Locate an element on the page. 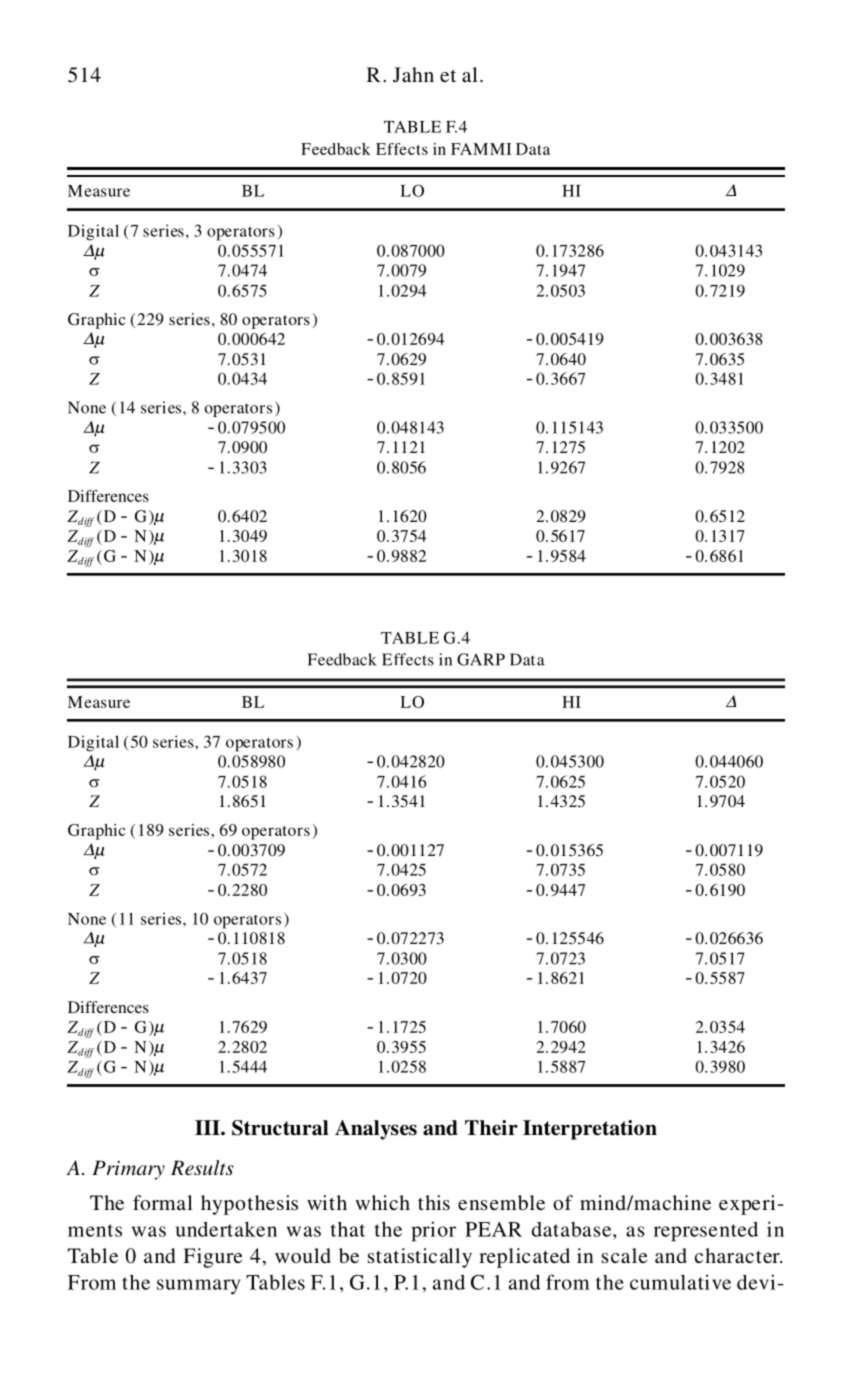  statistically is located at coordinates (420, 1258).
